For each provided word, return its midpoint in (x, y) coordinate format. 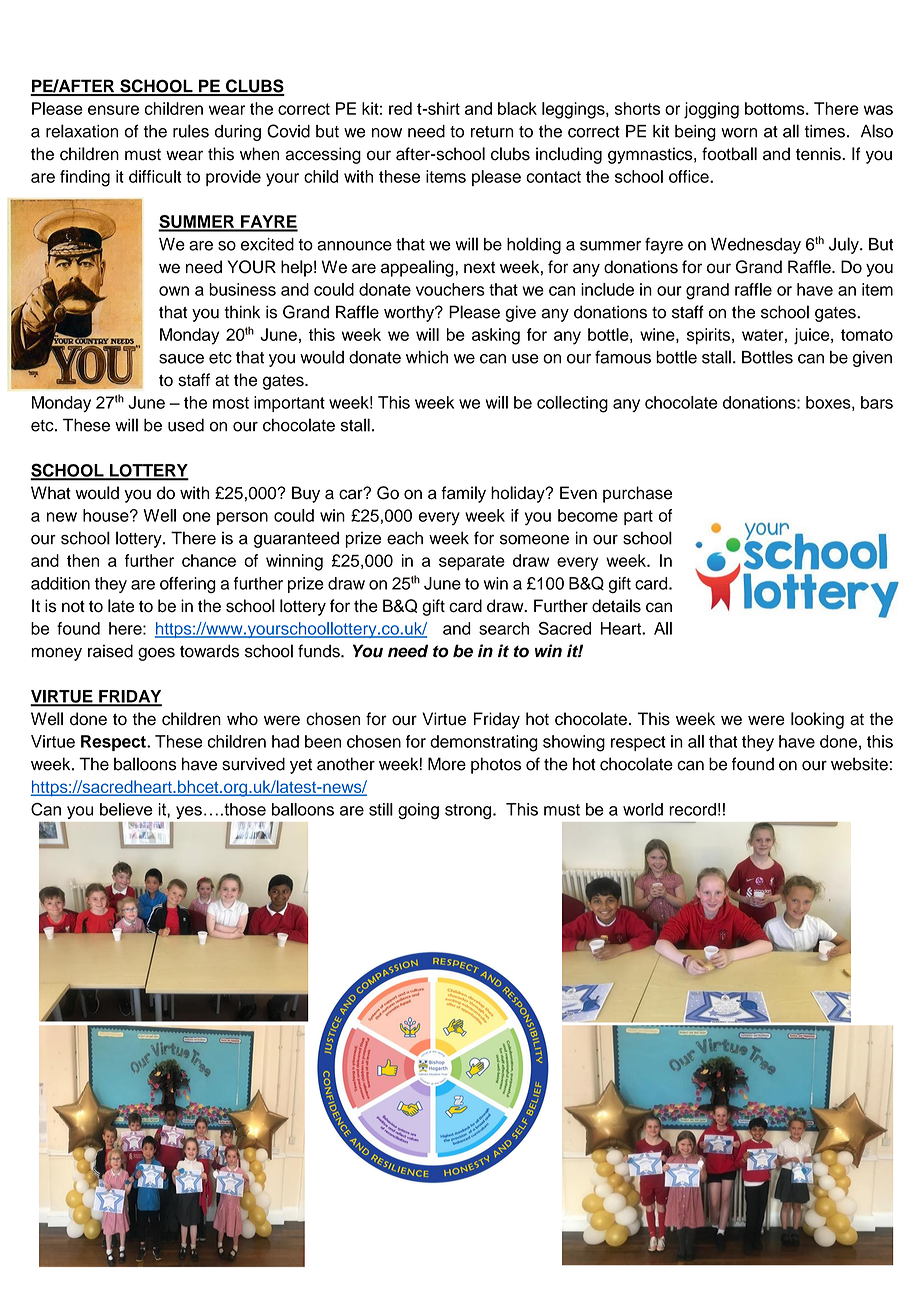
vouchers (450, 289)
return (492, 132)
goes (156, 654)
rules (191, 131)
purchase (637, 494)
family (463, 494)
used (186, 425)
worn (739, 133)
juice (813, 336)
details (616, 606)
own (174, 291)
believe (126, 809)
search (504, 628)
